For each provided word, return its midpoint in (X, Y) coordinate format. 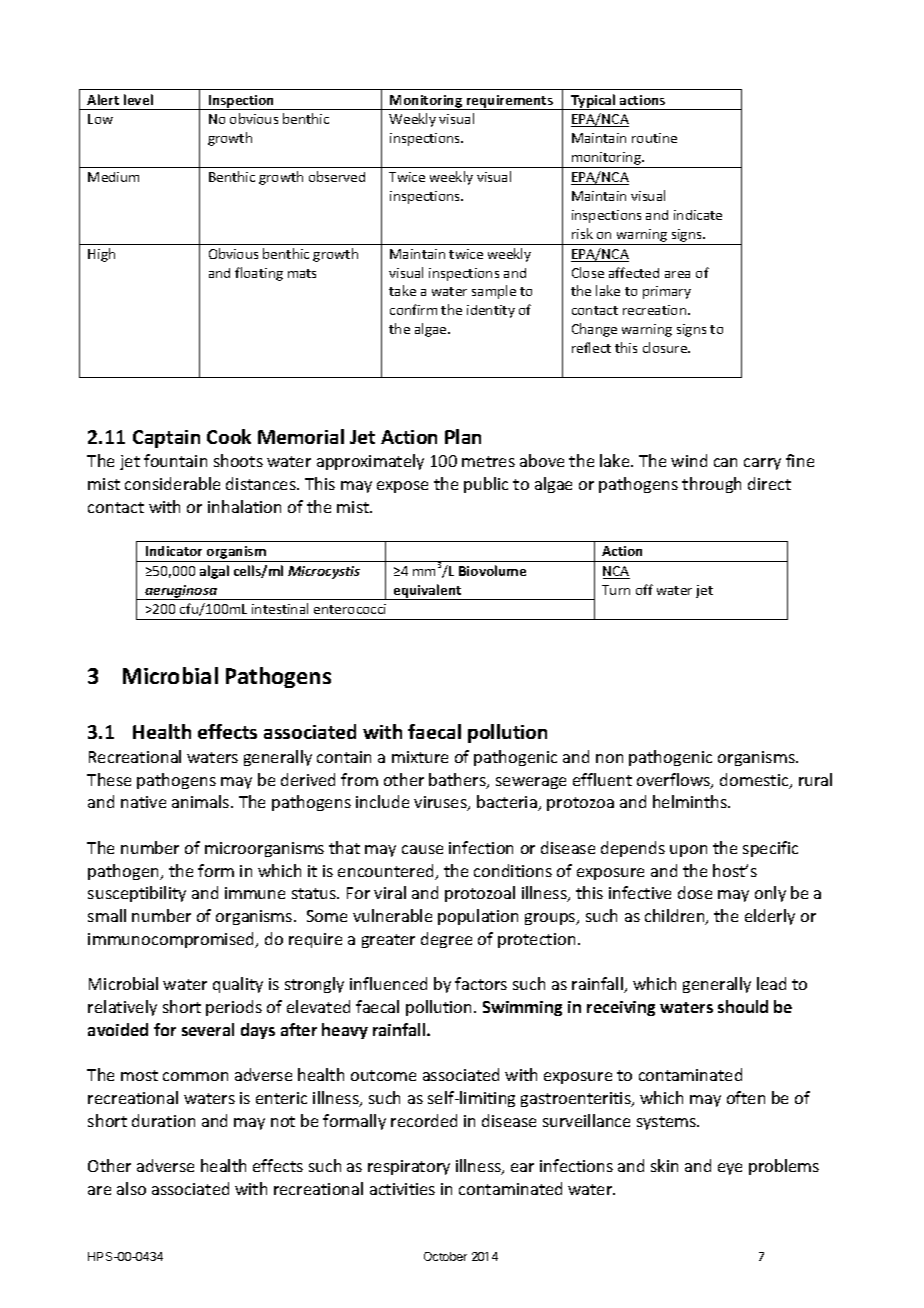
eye (730, 1169)
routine (654, 138)
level (138, 99)
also (131, 1188)
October (445, 1256)
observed (337, 176)
